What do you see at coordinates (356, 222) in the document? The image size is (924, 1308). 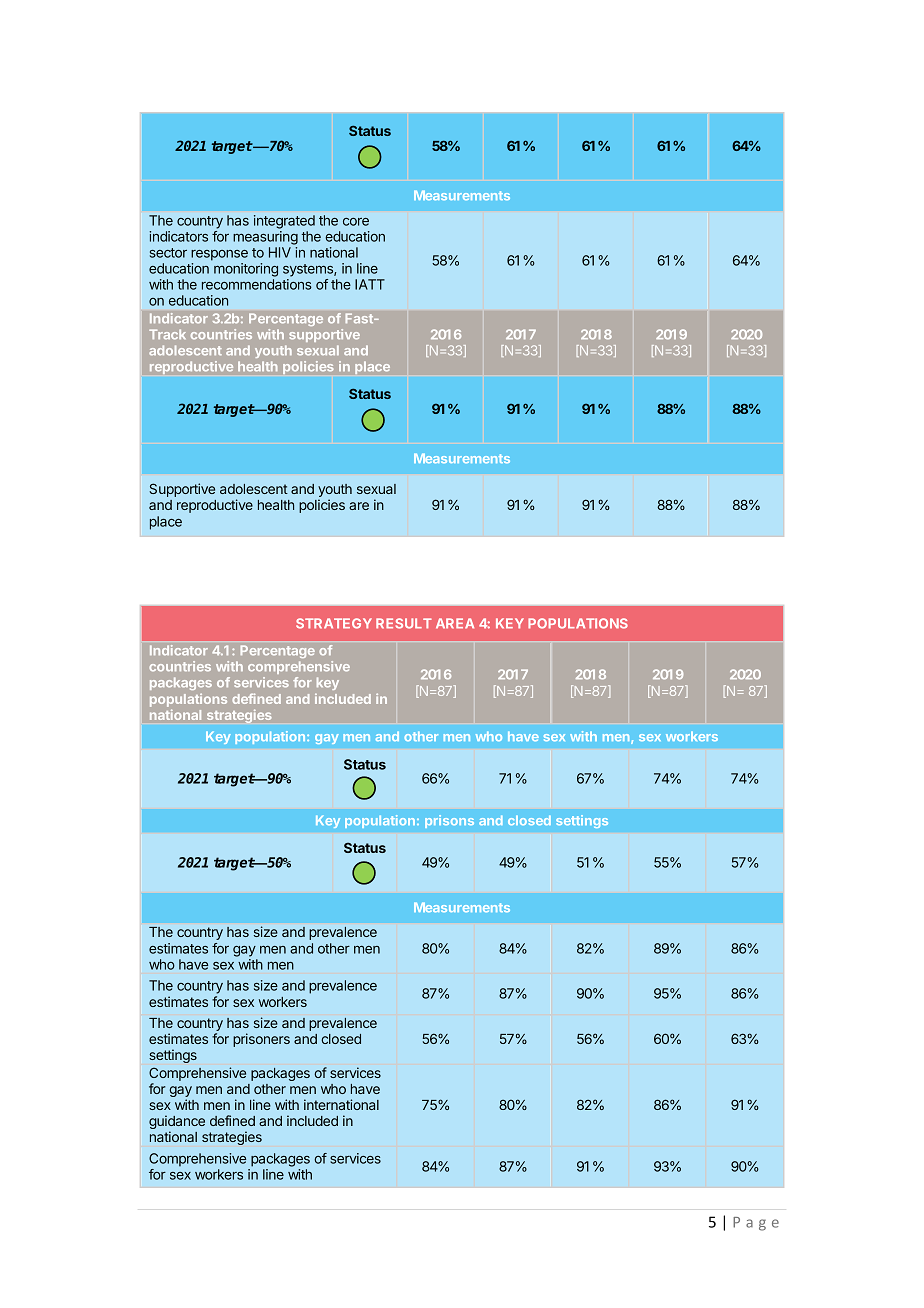 I see `core` at bounding box center [356, 222].
